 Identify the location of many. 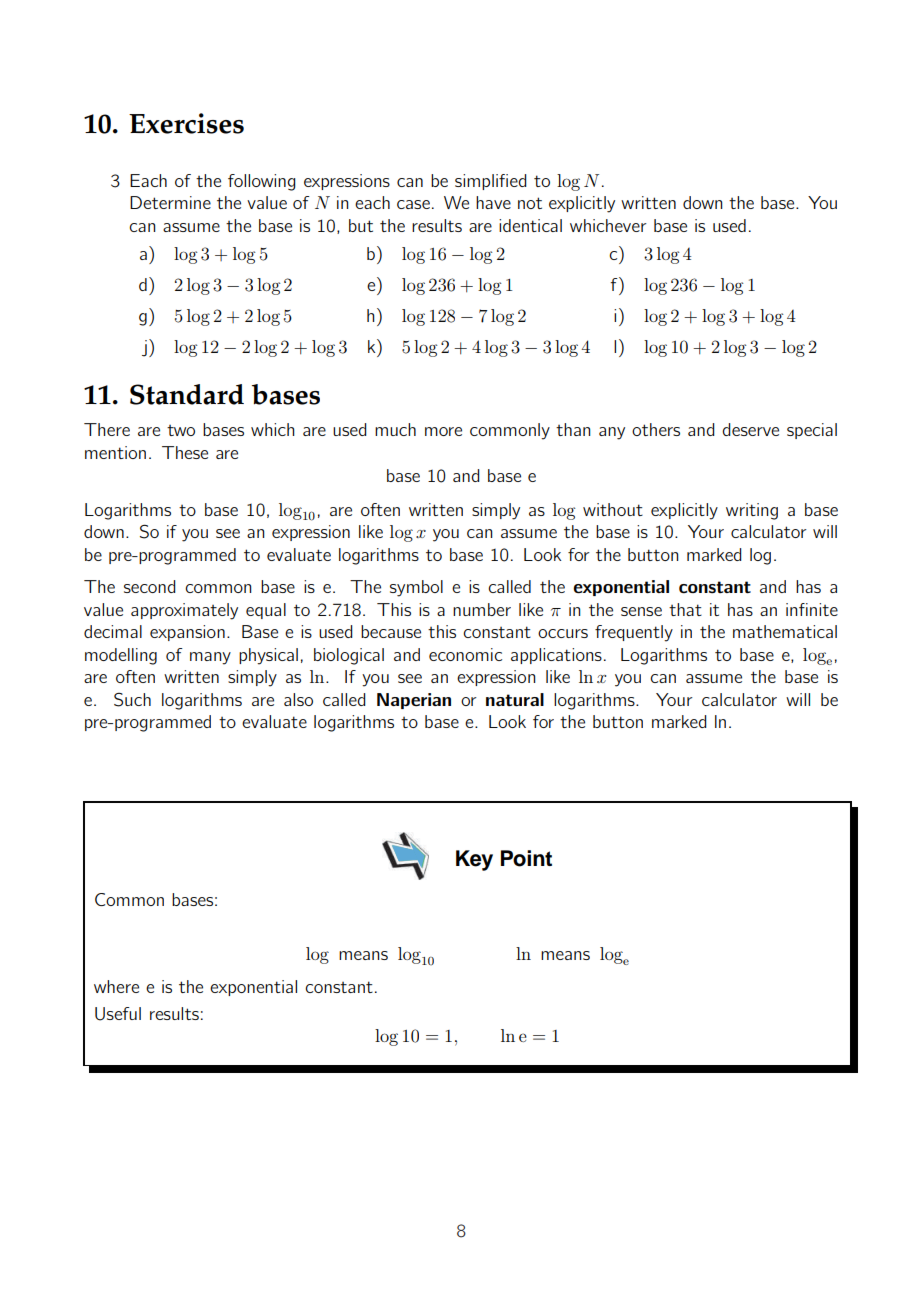
(210, 658).
